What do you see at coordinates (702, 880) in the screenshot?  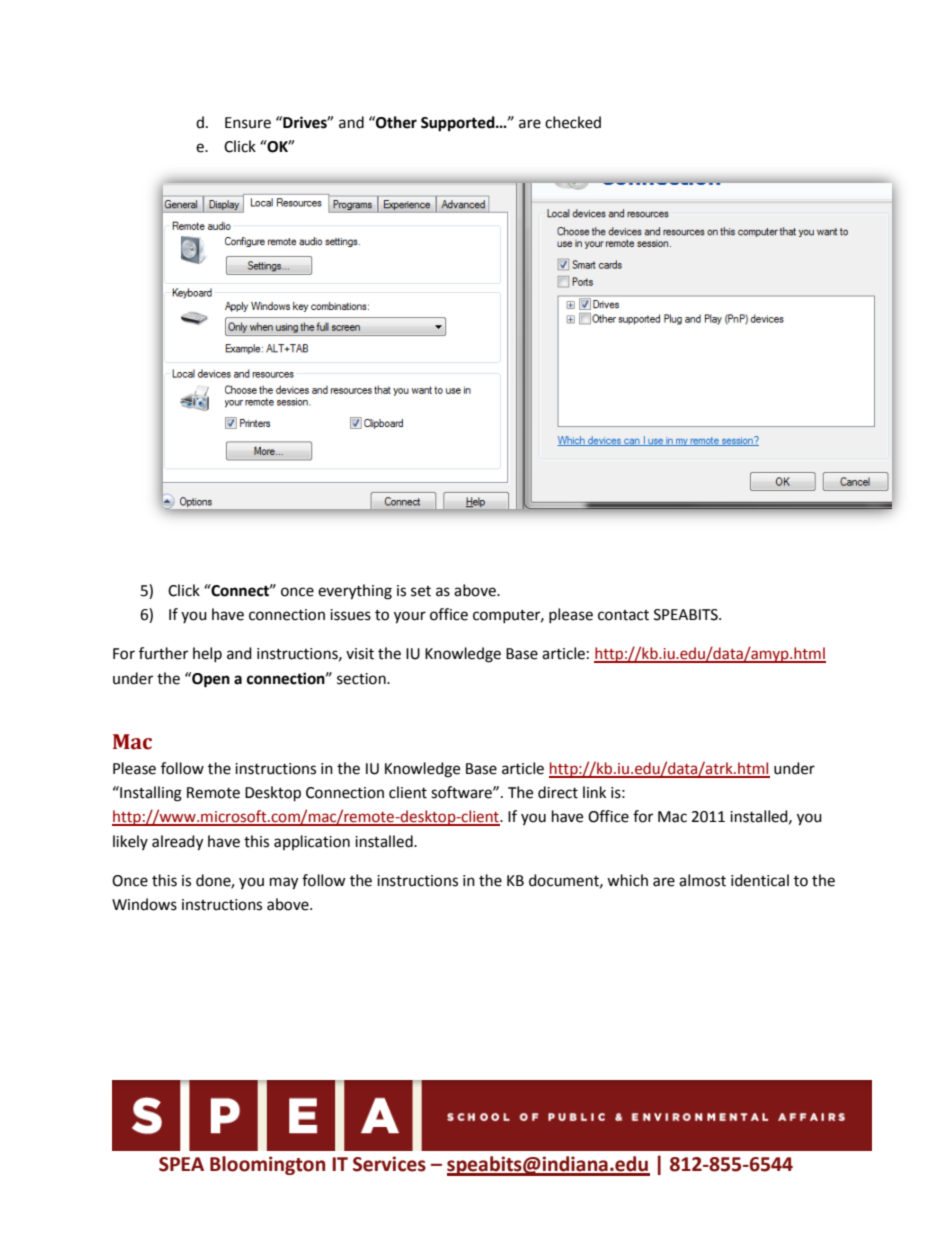 I see `almost` at bounding box center [702, 880].
